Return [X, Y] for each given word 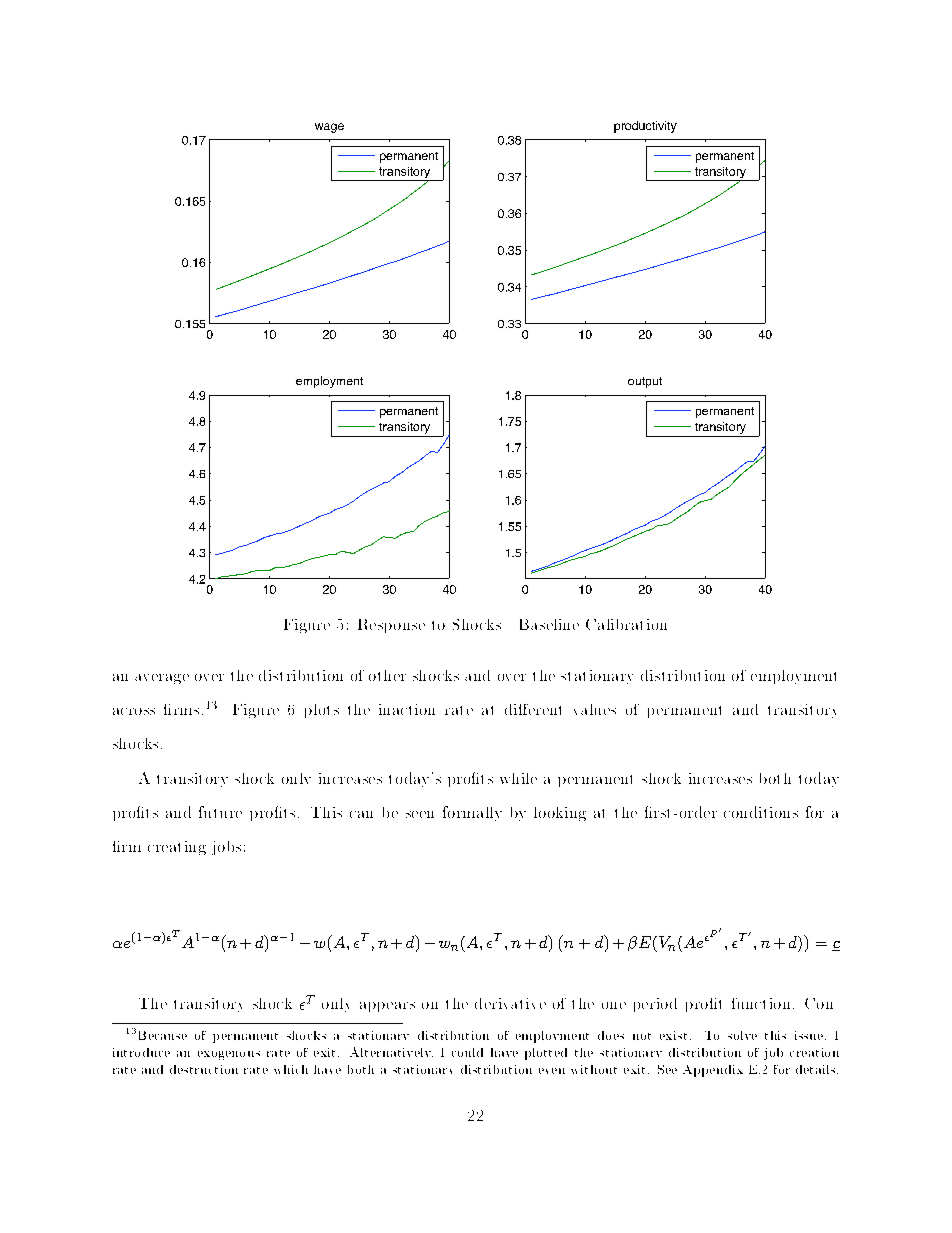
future [220, 812]
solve [742, 1035]
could [467, 1052]
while [518, 778]
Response [391, 626]
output [645, 382]
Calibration [626, 624]
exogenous [229, 1055]
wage [329, 128]
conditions [761, 812]
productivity [645, 127]
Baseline [549, 624]
